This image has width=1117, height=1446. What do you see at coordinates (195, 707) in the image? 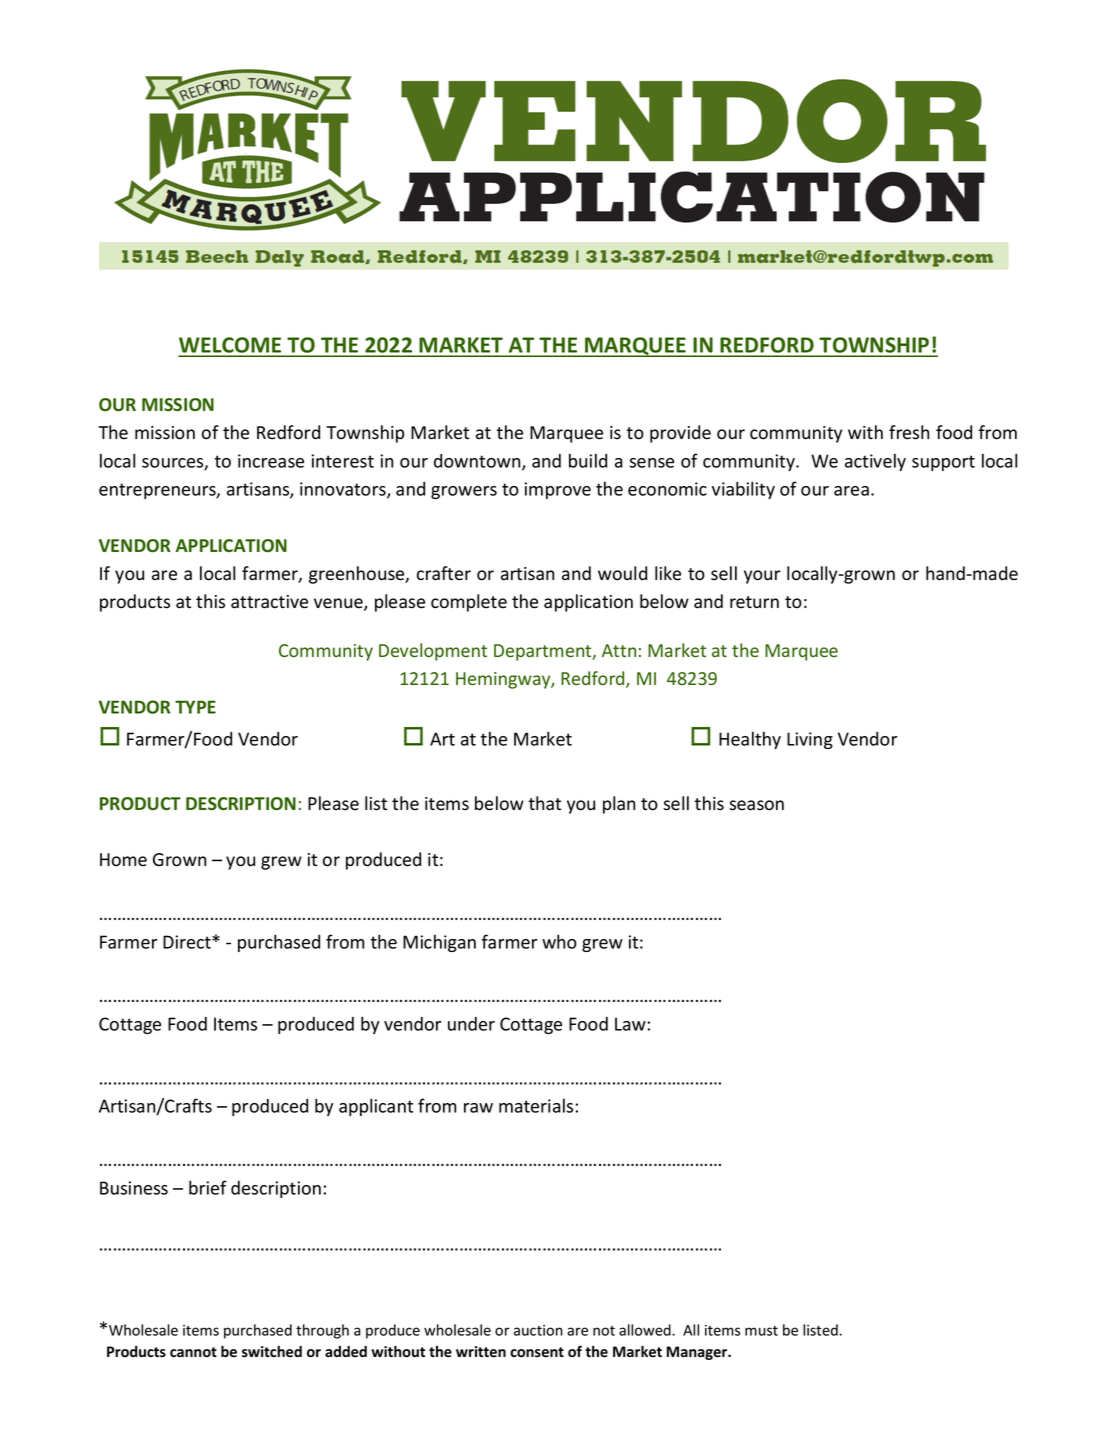
I see `TYPE` at bounding box center [195, 707].
